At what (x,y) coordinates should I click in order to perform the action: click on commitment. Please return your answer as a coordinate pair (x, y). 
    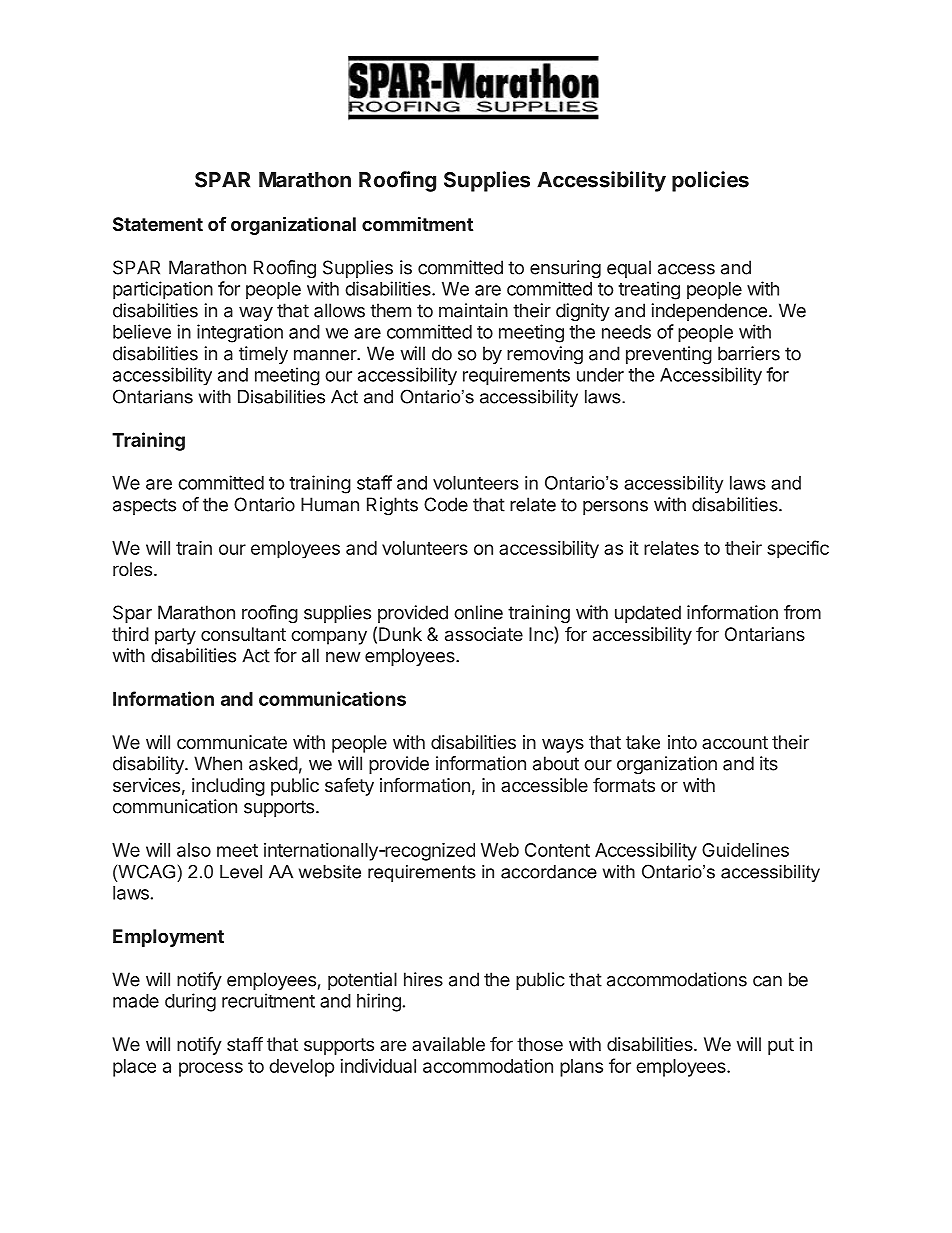
    Looking at the image, I should click on (417, 223).
